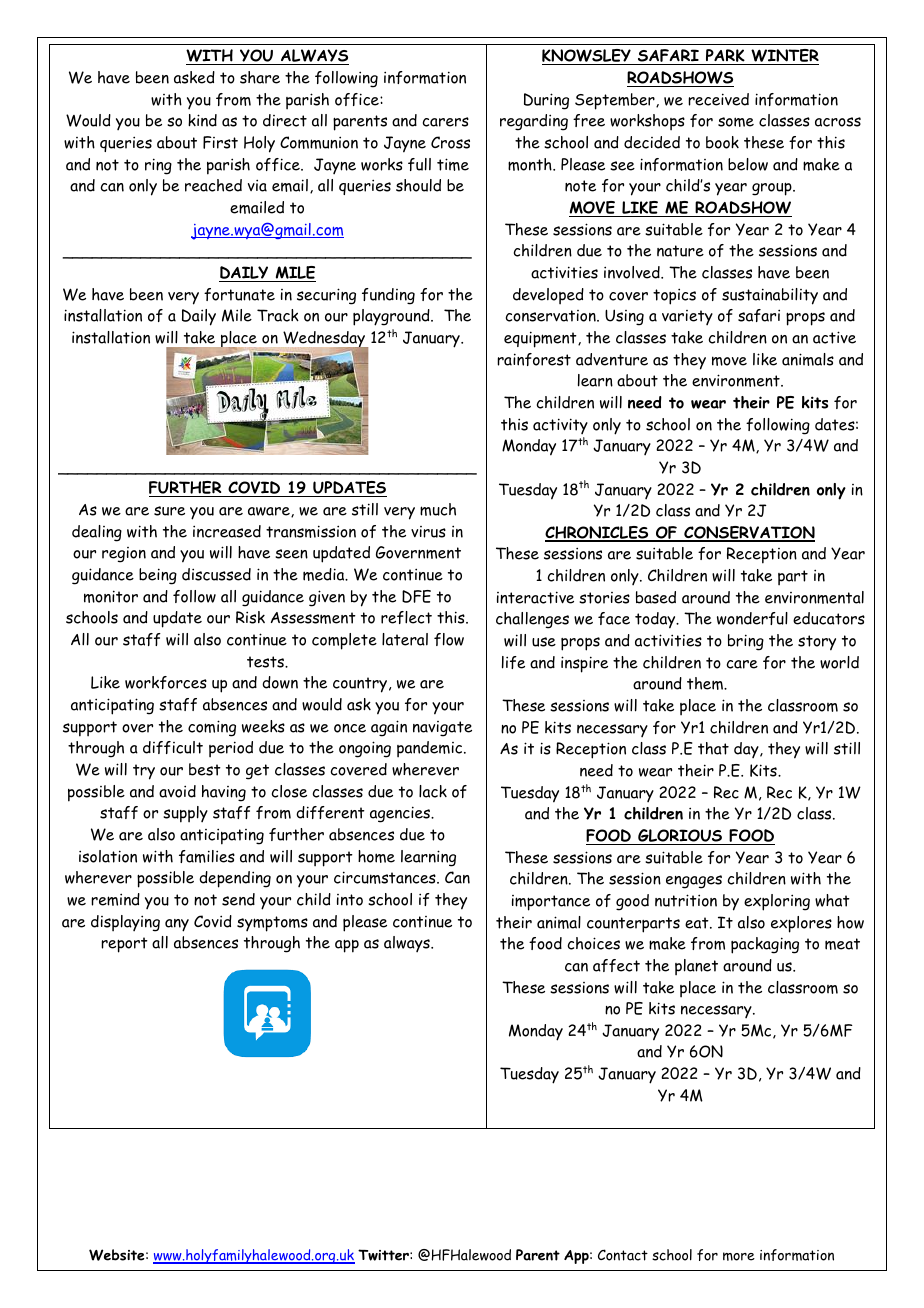 This document has height=1308, width=924. I want to click on wonderful, so click(752, 618).
